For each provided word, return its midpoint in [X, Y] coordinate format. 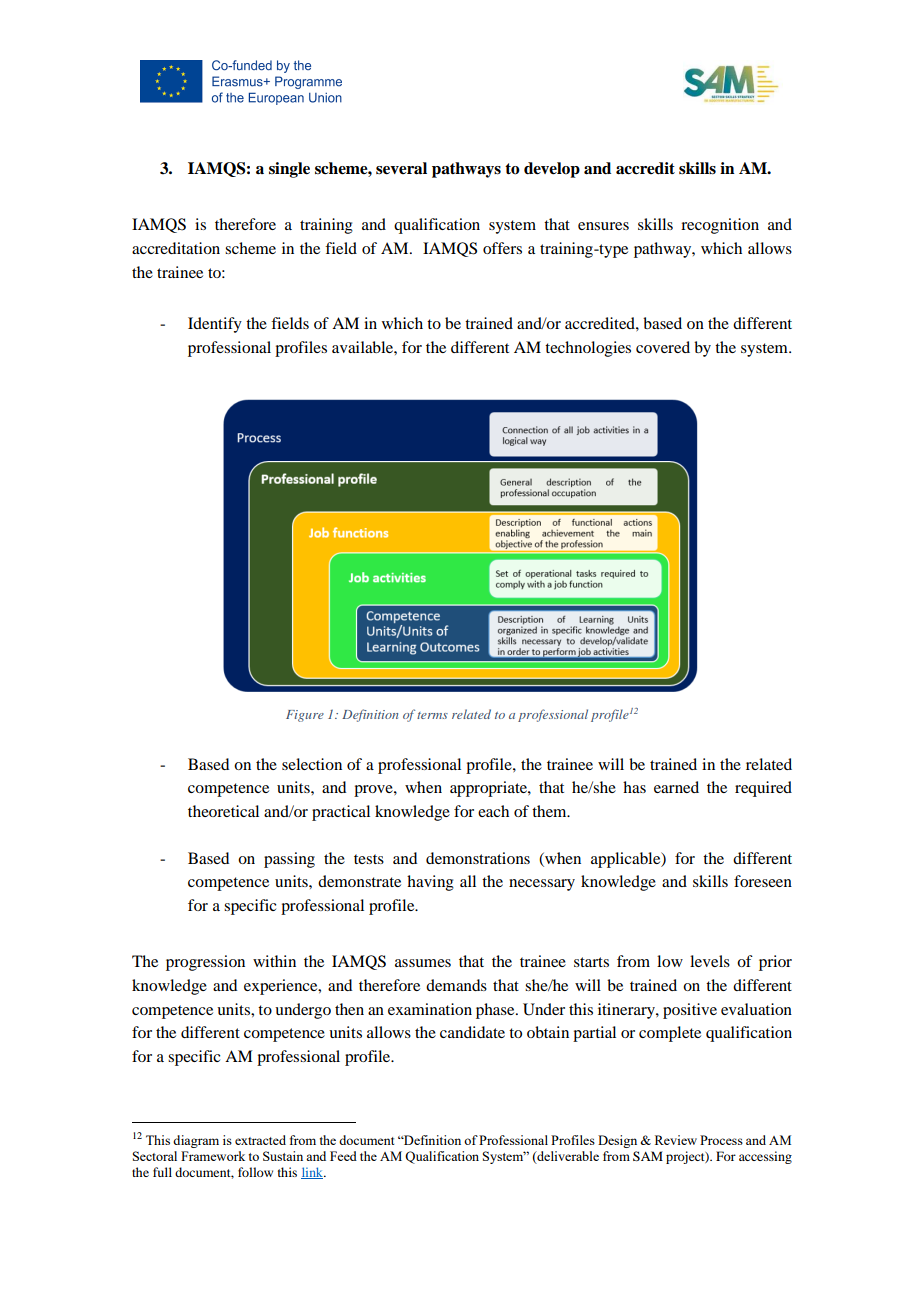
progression [205, 963]
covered [663, 347]
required [763, 789]
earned [676, 787]
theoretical [223, 811]
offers [502, 248]
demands [456, 985]
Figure [305, 716]
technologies [588, 349]
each [493, 811]
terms [432, 715]
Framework [213, 1156]
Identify [215, 325]
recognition [720, 226]
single [289, 170]
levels [710, 961]
